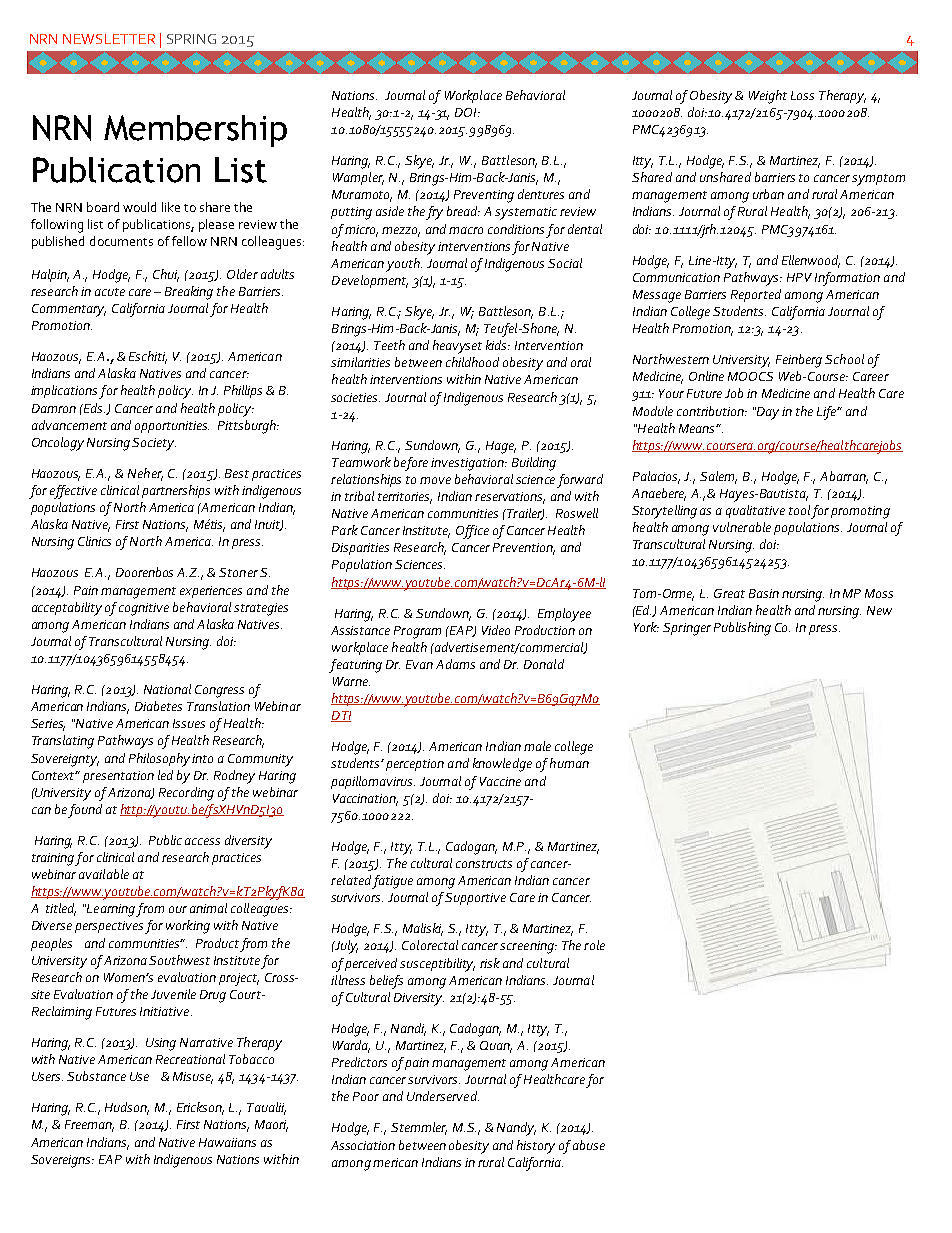  I want to click on Weight, so click(768, 97).
